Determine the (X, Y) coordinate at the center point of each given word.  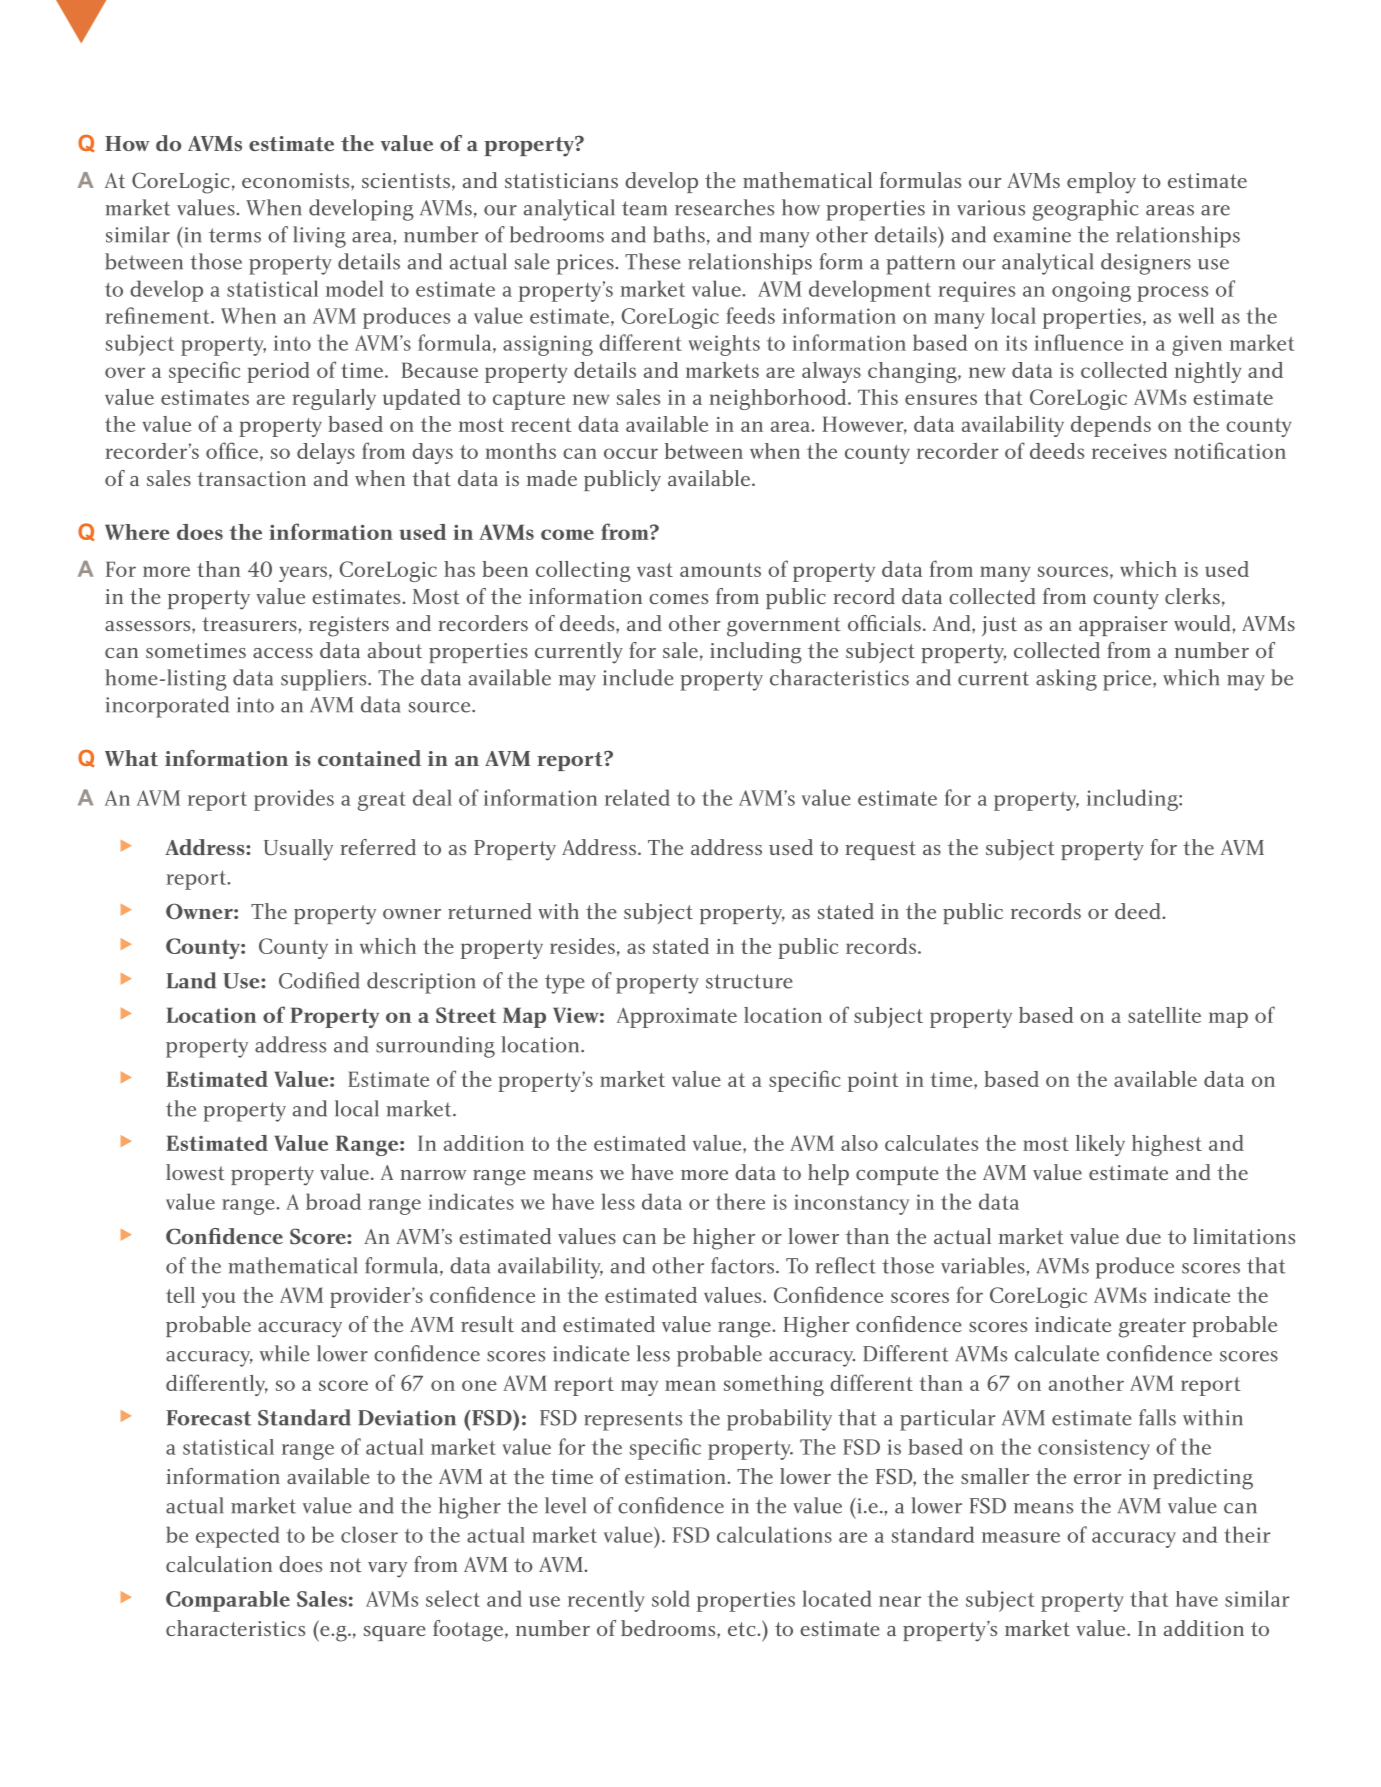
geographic (1086, 210)
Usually (298, 850)
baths (679, 234)
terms (235, 235)
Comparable (228, 1601)
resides (582, 946)
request (880, 850)
